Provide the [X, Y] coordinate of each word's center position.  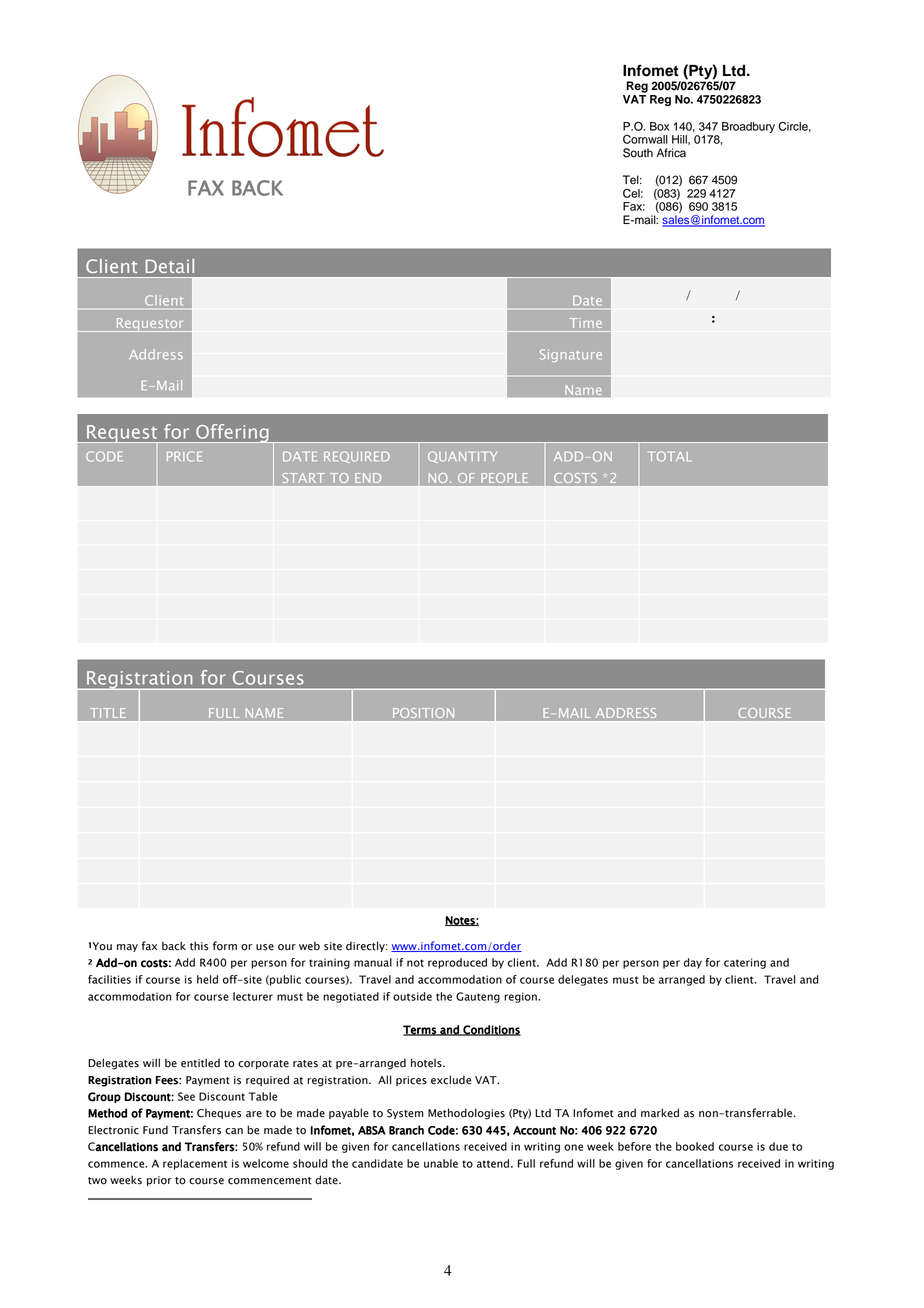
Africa [671, 153]
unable [441, 1163]
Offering [232, 433]
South [638, 153]
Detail [169, 266]
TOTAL [671, 456]
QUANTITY [462, 457]
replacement [195, 1164]
